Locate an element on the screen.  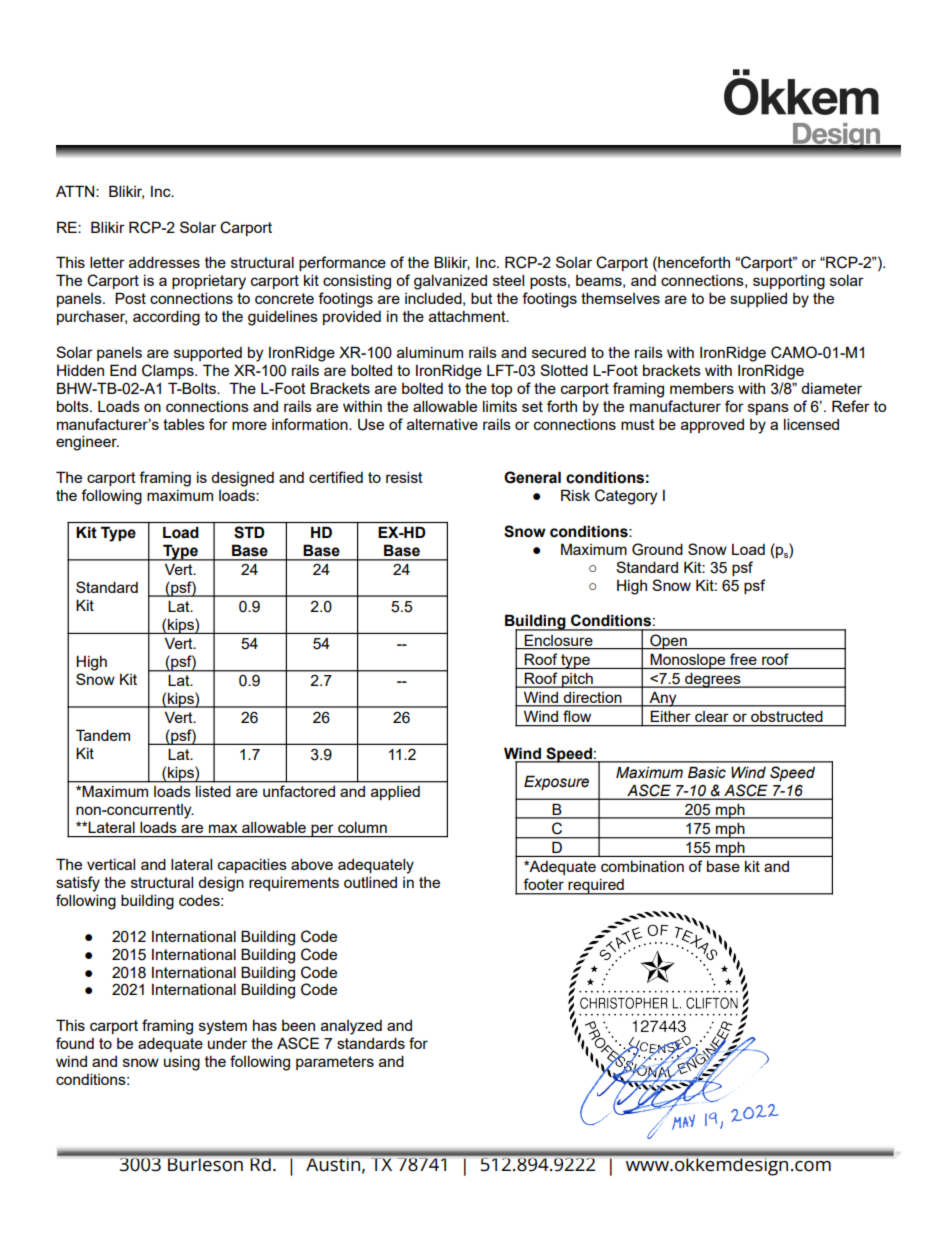
using is located at coordinates (182, 1063).
